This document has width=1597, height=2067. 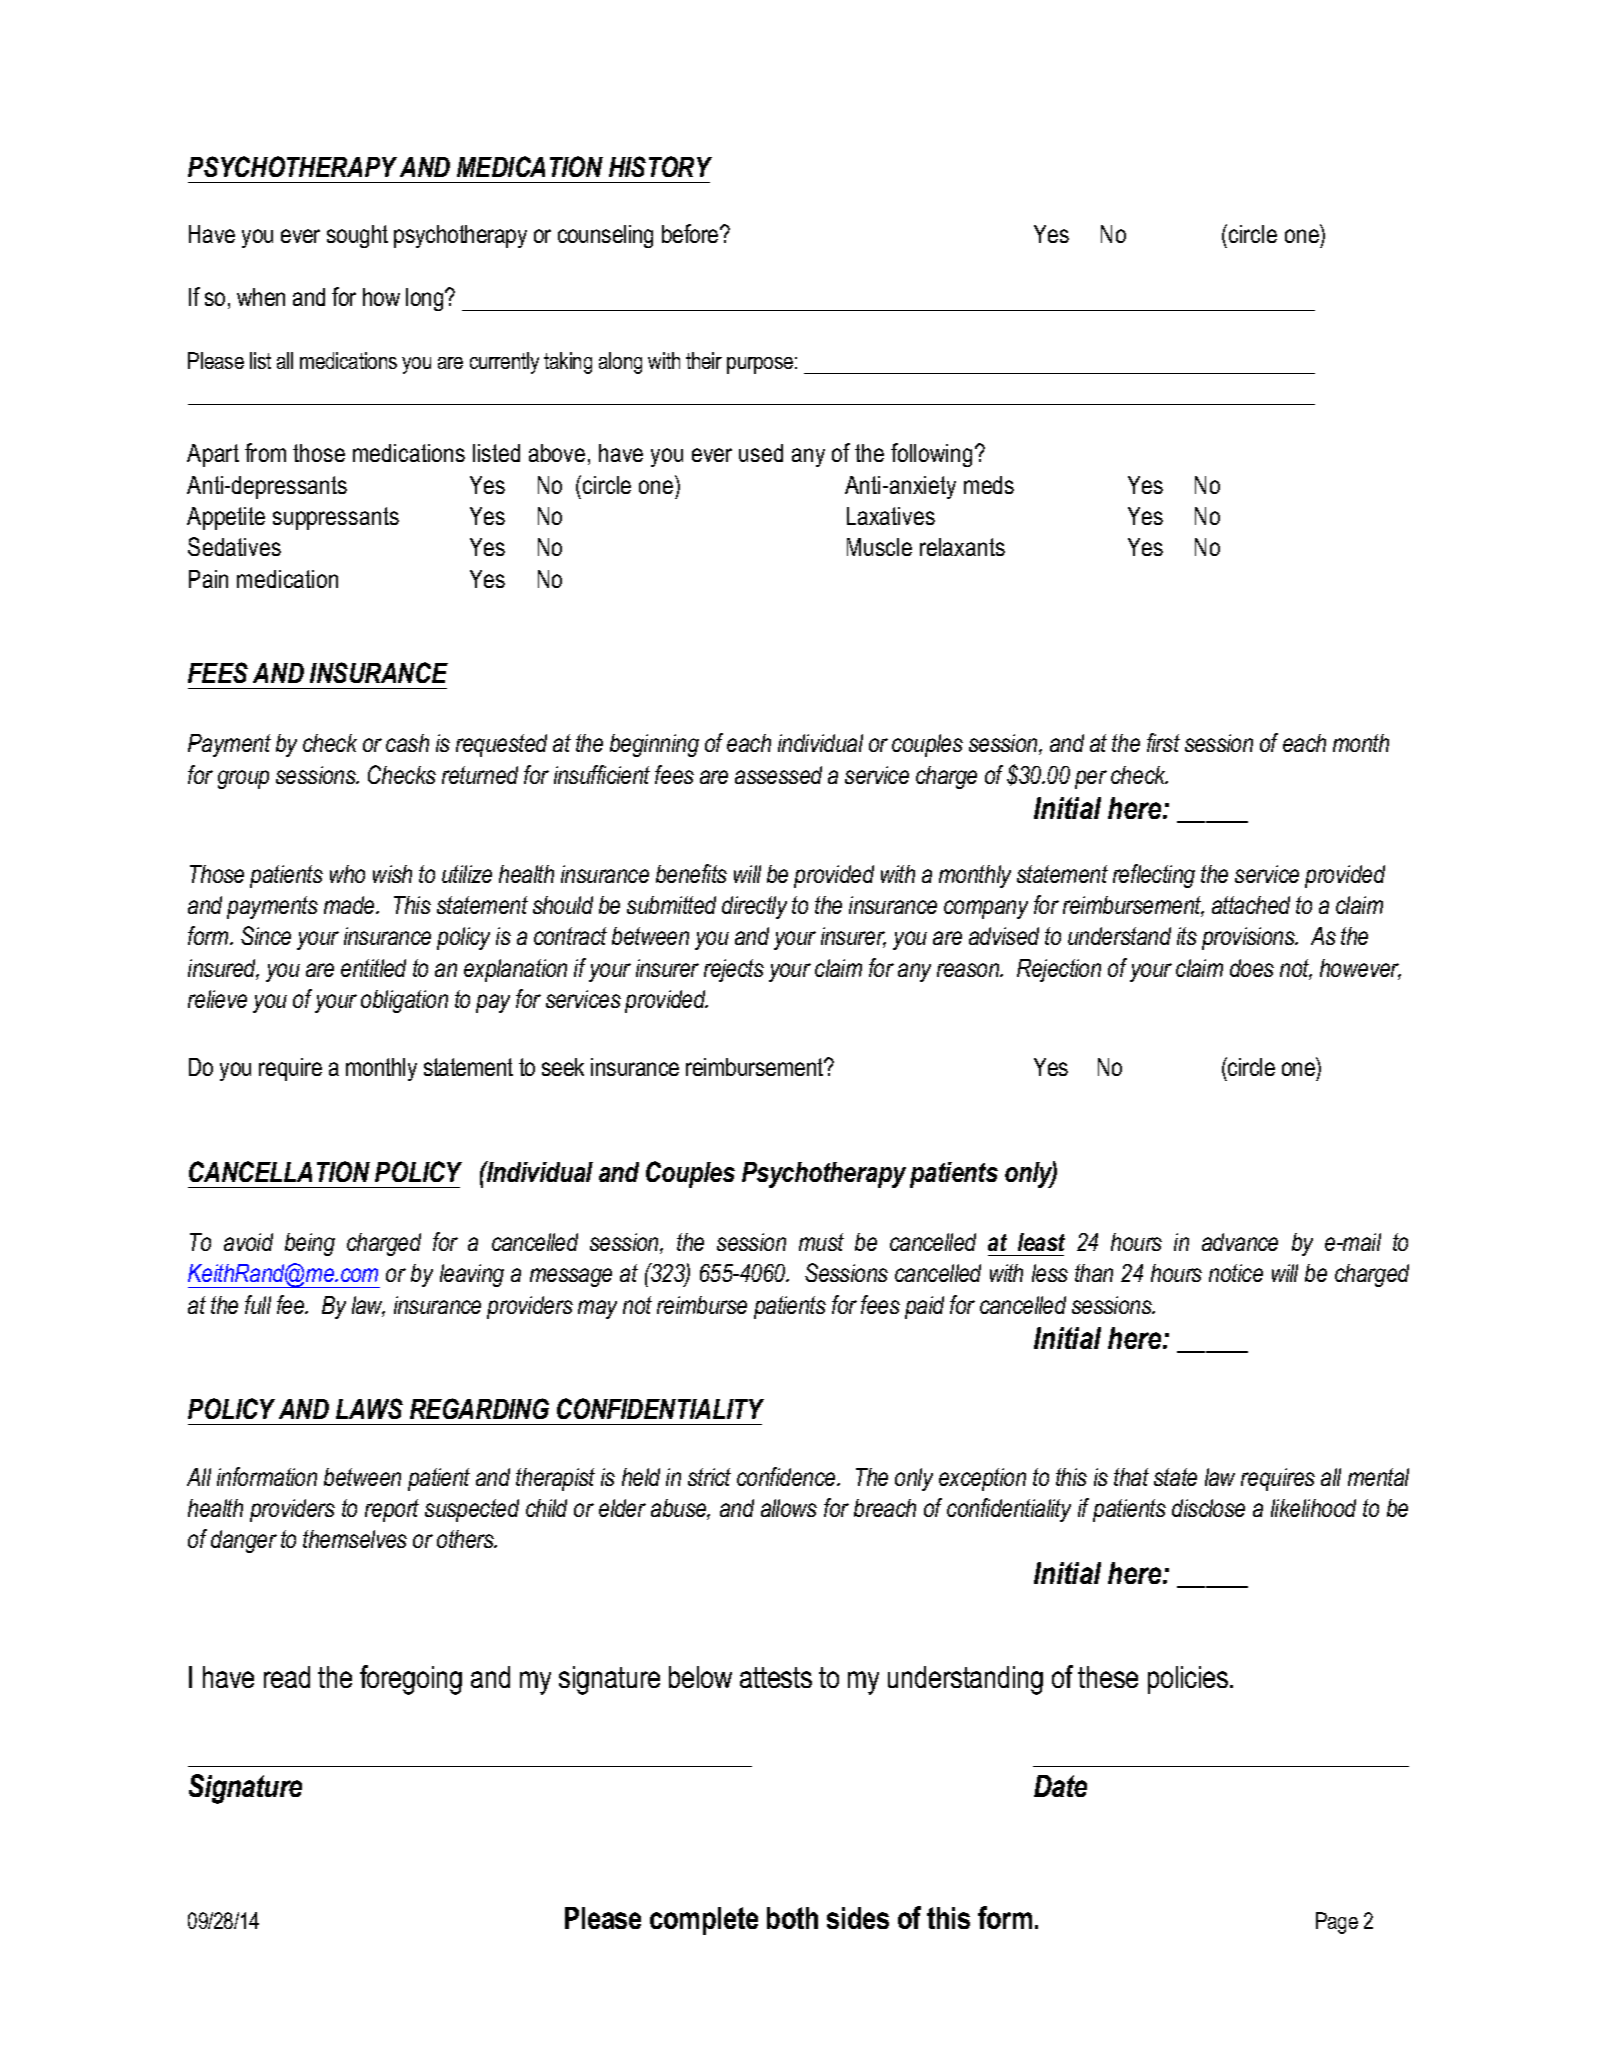 What do you see at coordinates (1208, 1508) in the document?
I see `disclose` at bounding box center [1208, 1508].
